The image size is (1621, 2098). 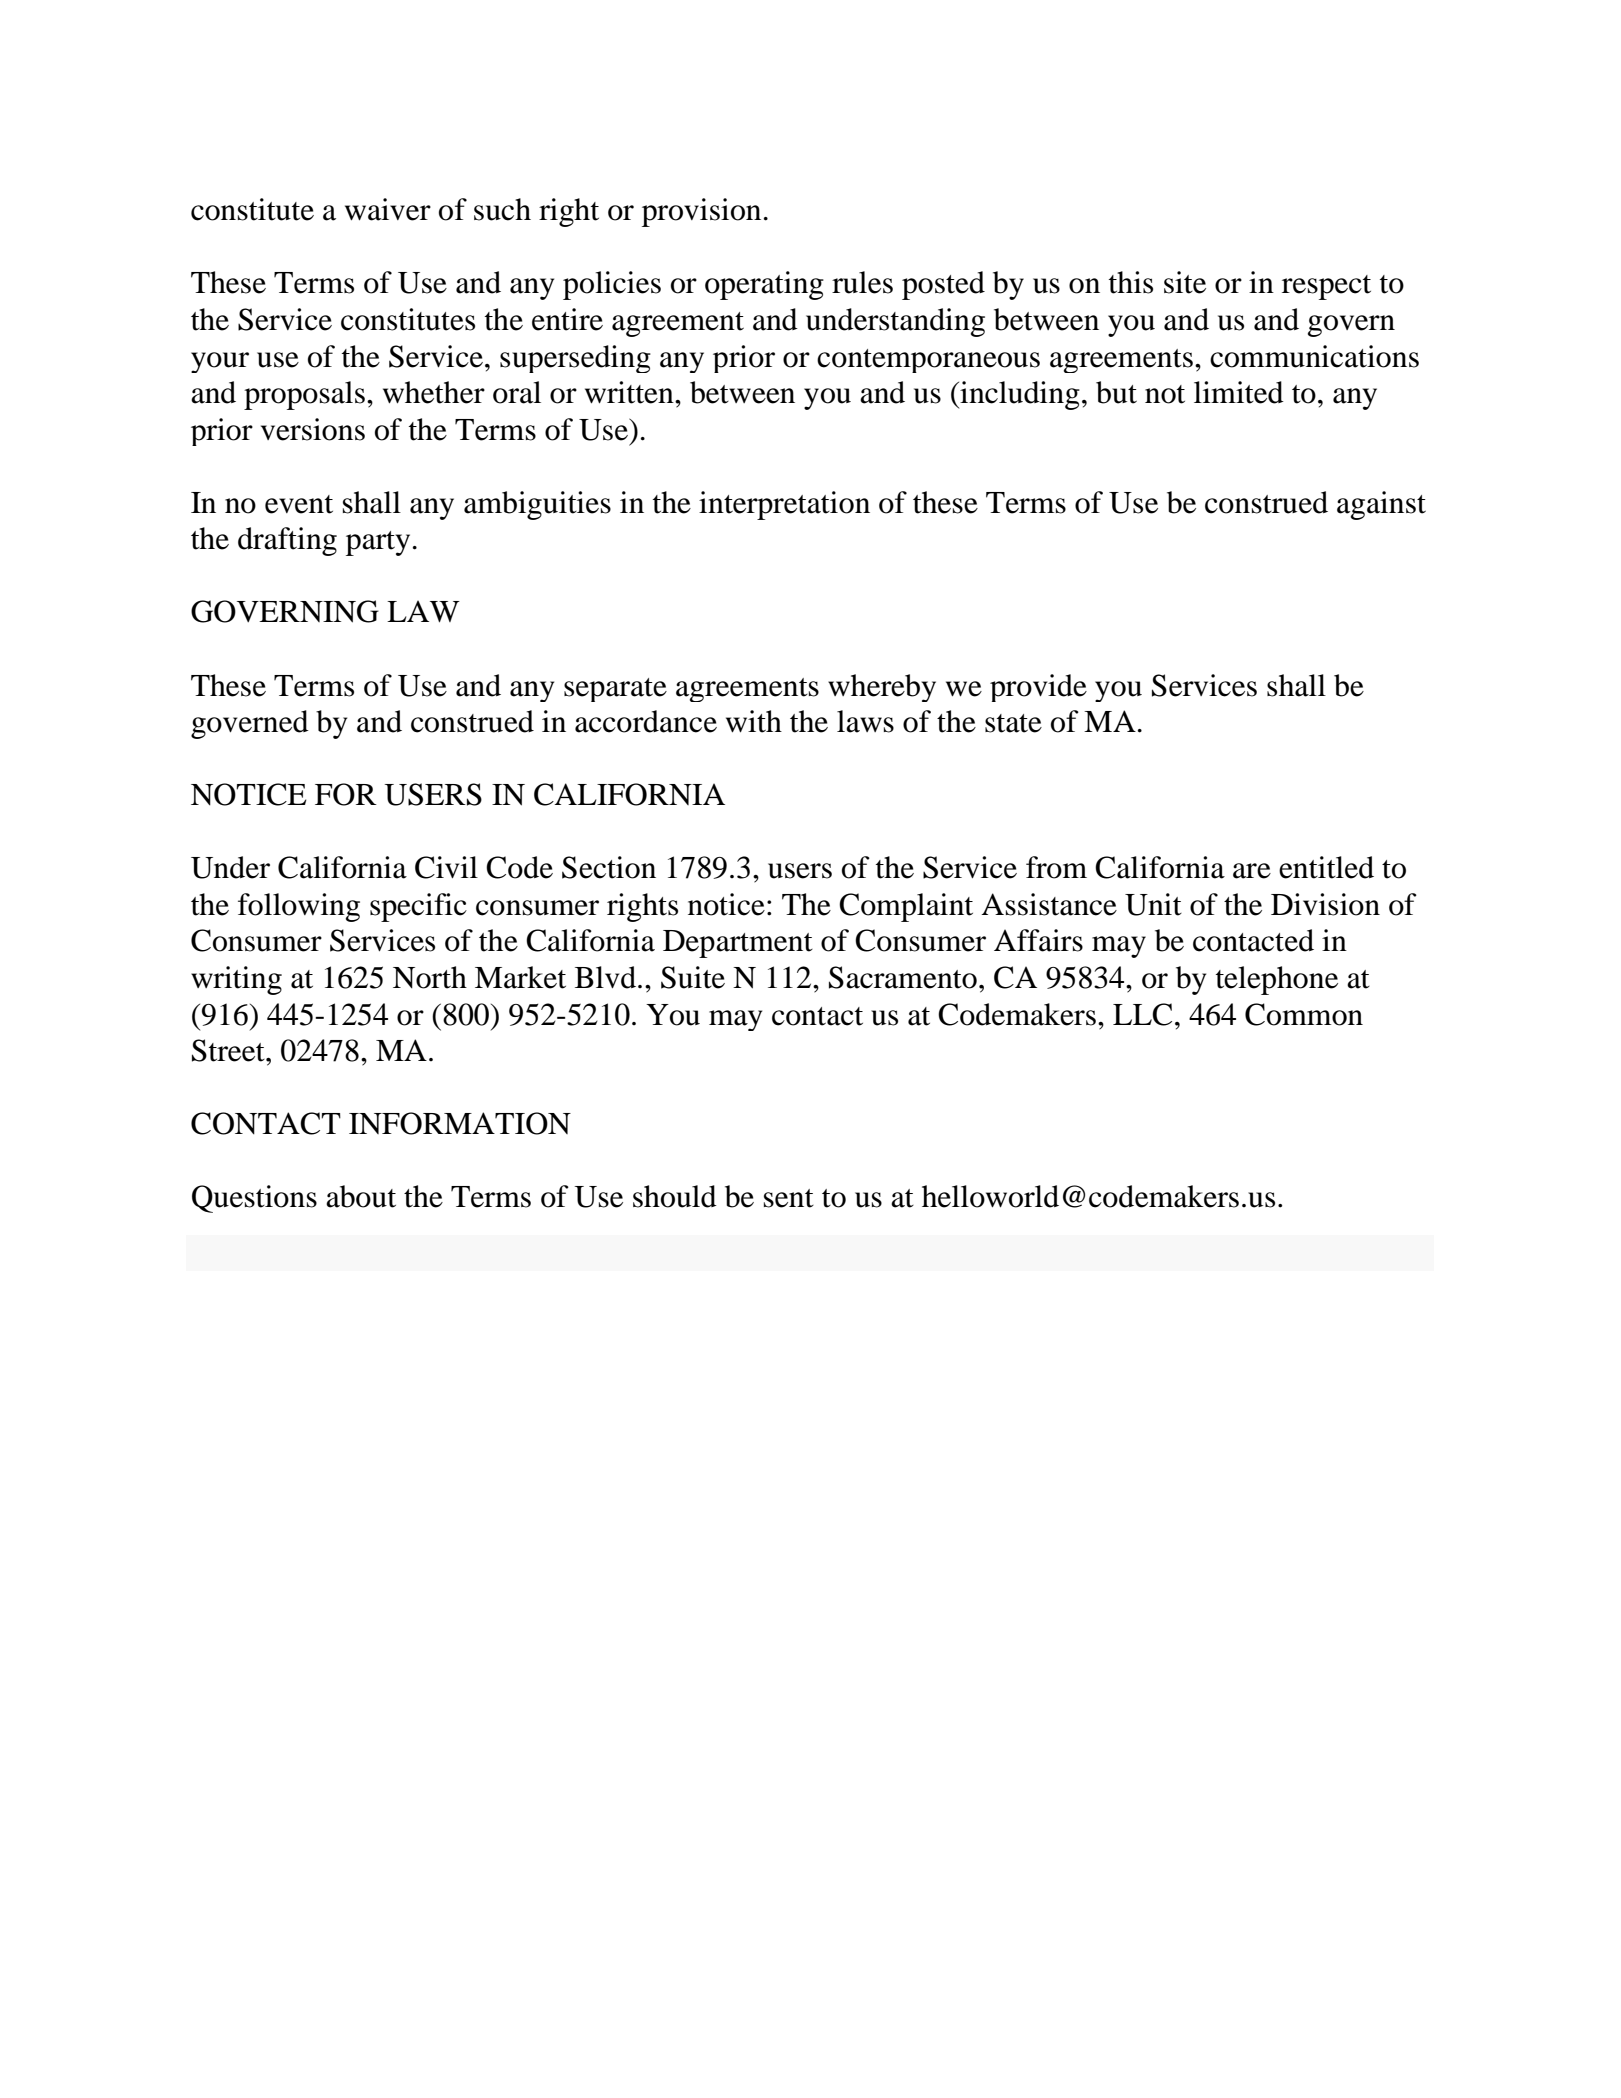 I want to click on about, so click(x=361, y=1196).
